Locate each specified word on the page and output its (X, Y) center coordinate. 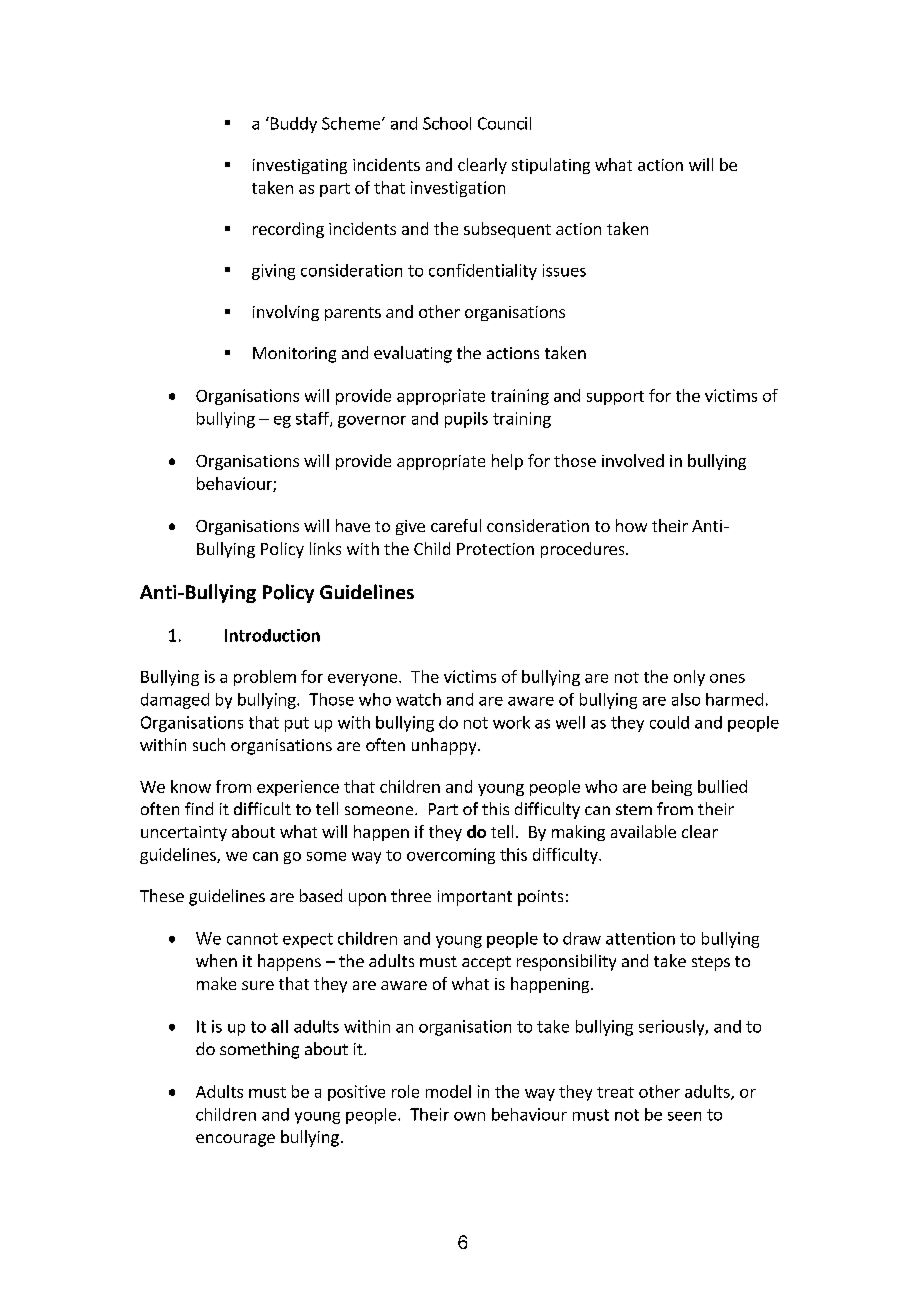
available (643, 831)
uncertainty (184, 833)
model (448, 1091)
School (447, 123)
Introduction (272, 635)
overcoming (451, 856)
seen (684, 1116)
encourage (235, 1140)
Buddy (292, 125)
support (615, 398)
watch (418, 699)
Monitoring (294, 355)
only (689, 678)
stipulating (551, 166)
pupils (466, 420)
